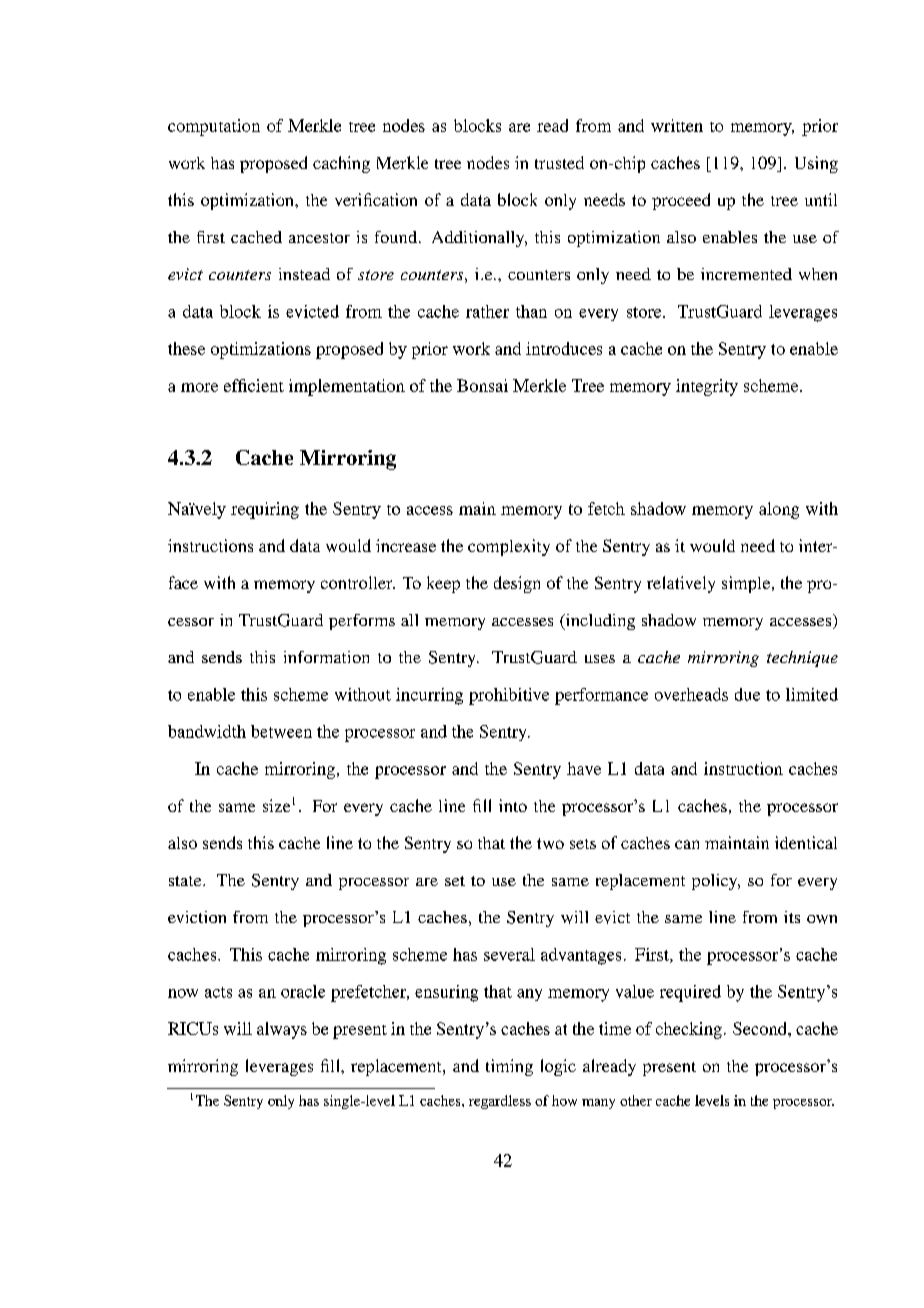  What do you see at coordinates (482, 385) in the screenshot?
I see `Bonsai` at bounding box center [482, 385].
